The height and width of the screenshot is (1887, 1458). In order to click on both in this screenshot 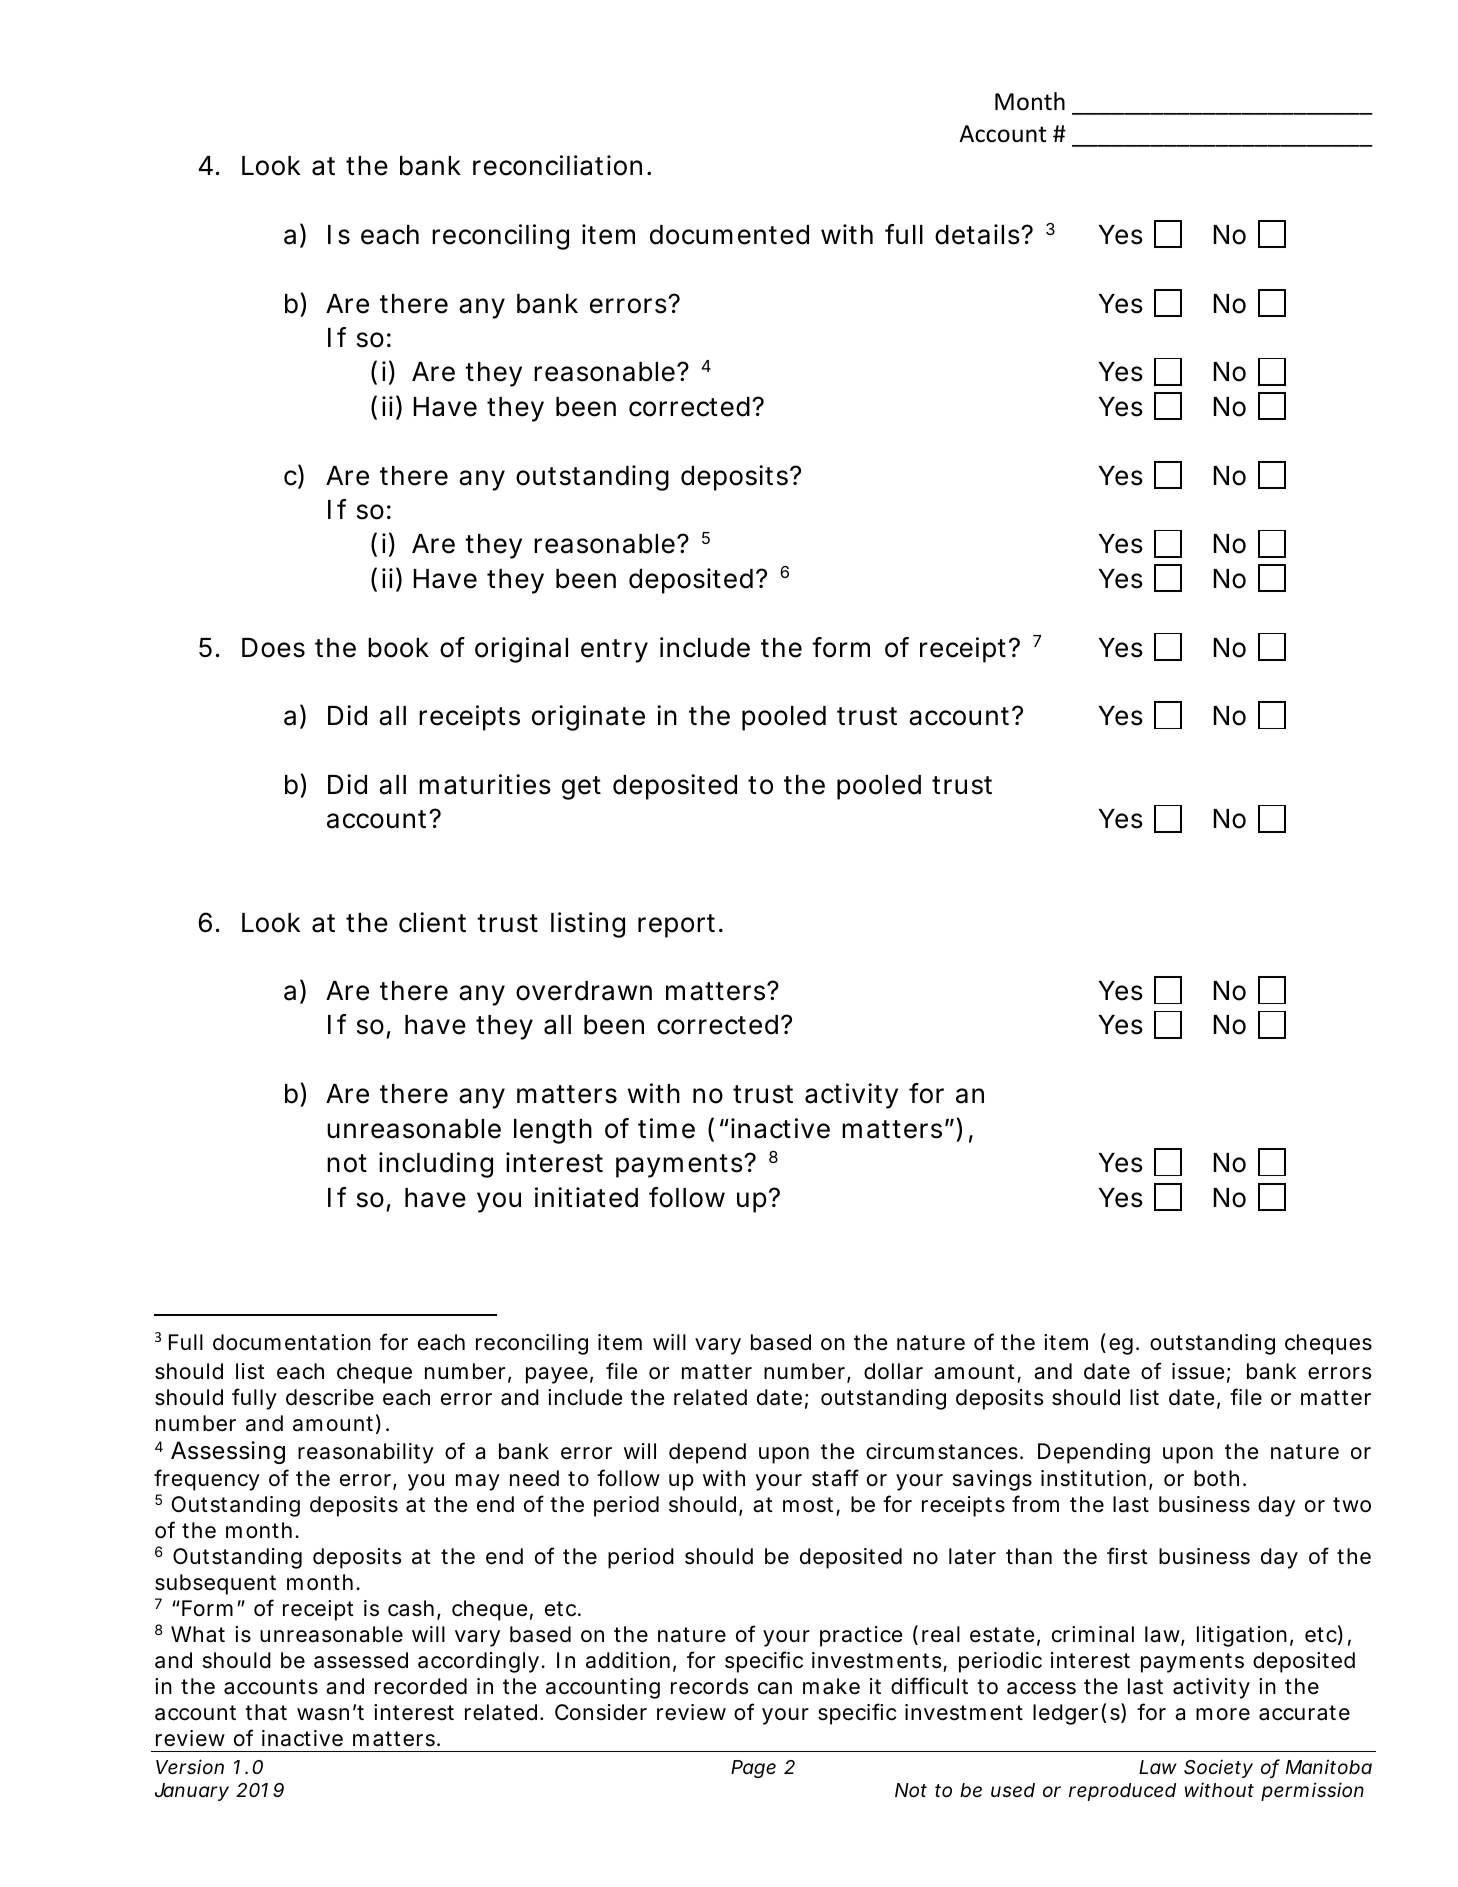, I will do `click(1216, 1478)`.
